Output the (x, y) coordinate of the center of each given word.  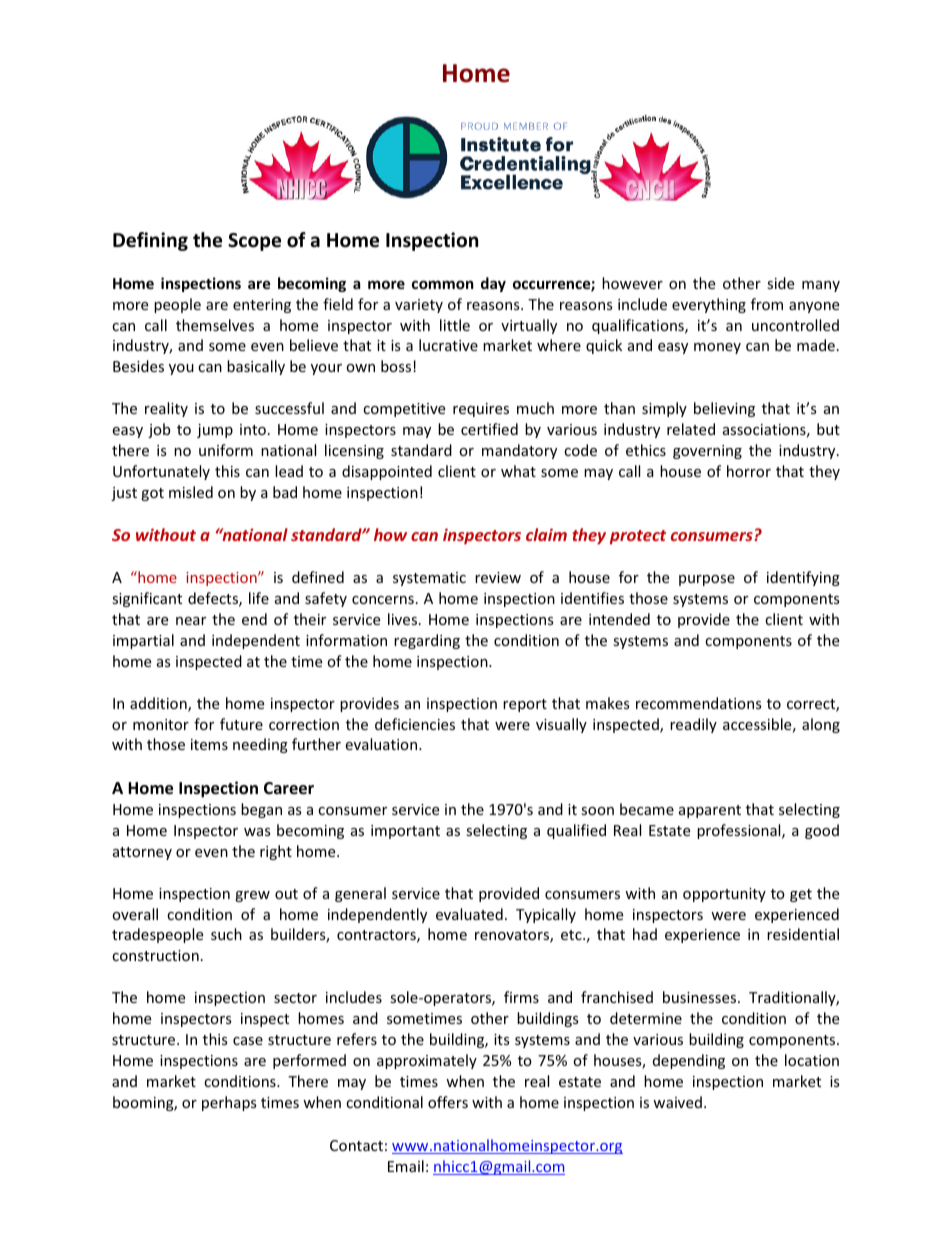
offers (448, 1102)
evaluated (469, 914)
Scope (254, 242)
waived (677, 1102)
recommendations (699, 703)
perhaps (229, 1103)
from (767, 304)
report (525, 705)
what (518, 471)
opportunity (724, 895)
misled (191, 492)
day (493, 284)
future (241, 724)
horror (749, 471)
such (226, 934)
